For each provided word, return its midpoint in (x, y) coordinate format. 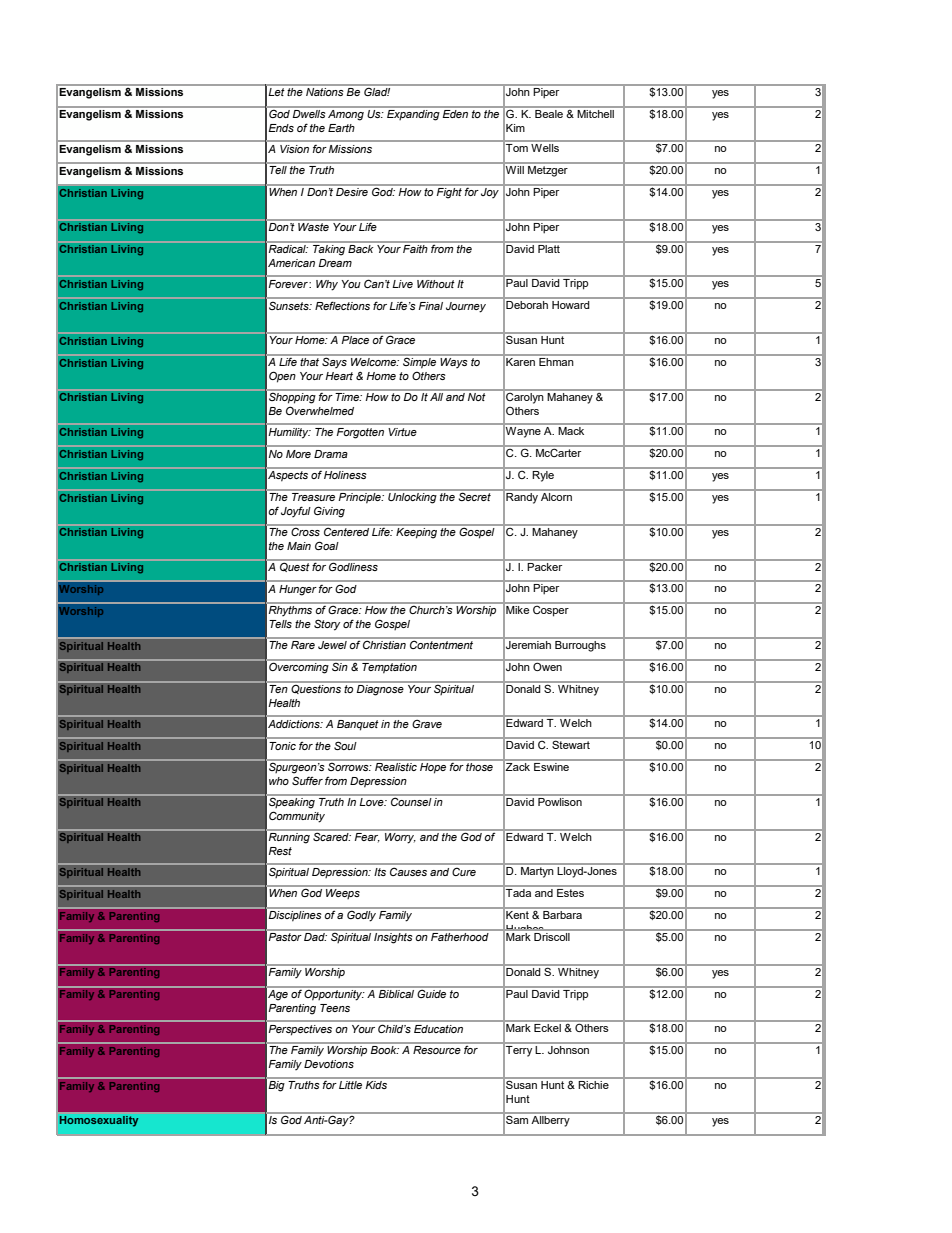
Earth (341, 128)
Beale (549, 112)
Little (350, 1085)
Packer (545, 565)
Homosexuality (99, 1121)
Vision (294, 149)
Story (327, 625)
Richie (593, 1083)
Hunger (297, 590)
